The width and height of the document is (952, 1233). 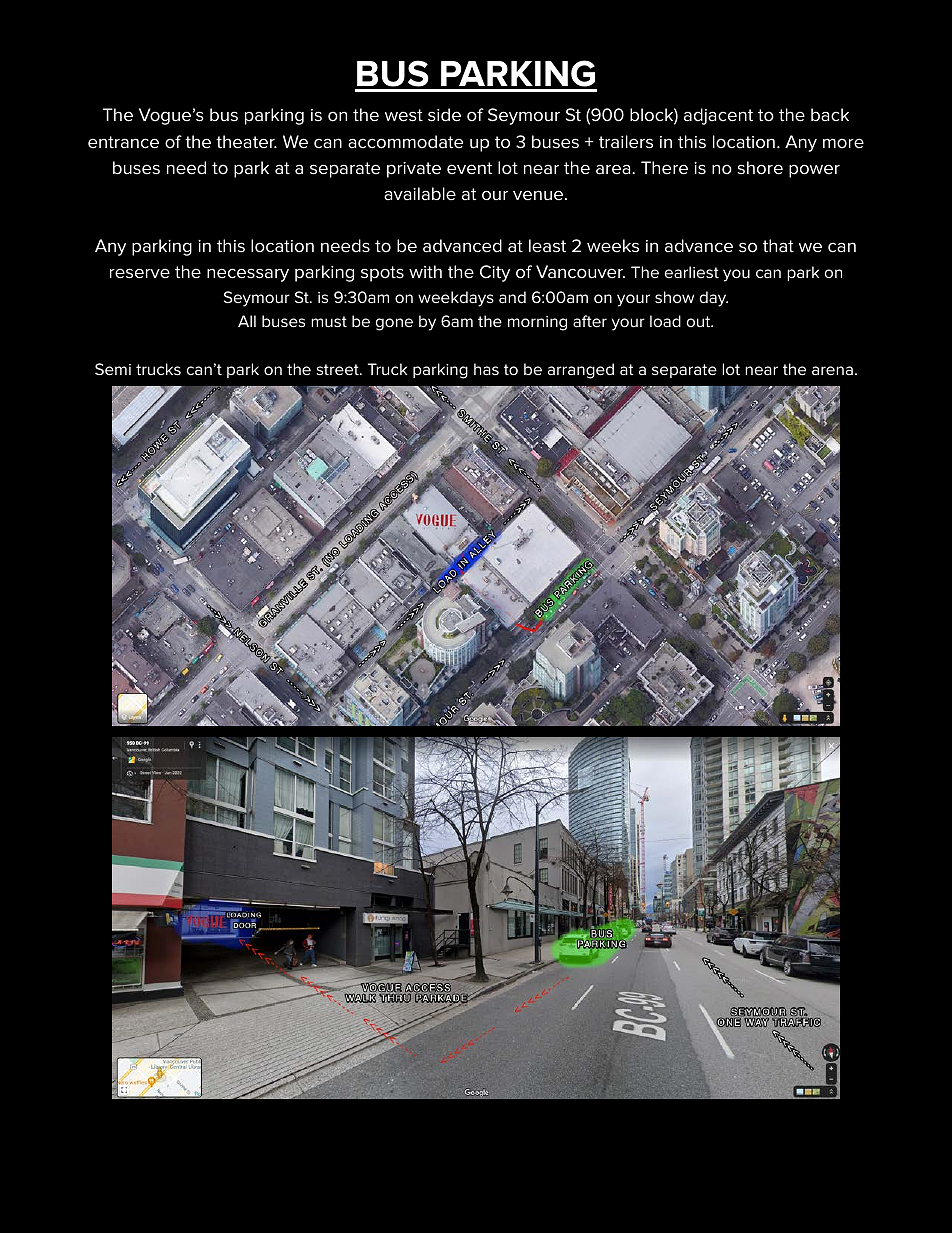 What do you see at coordinates (113, 369) in the document?
I see `Semi` at bounding box center [113, 369].
